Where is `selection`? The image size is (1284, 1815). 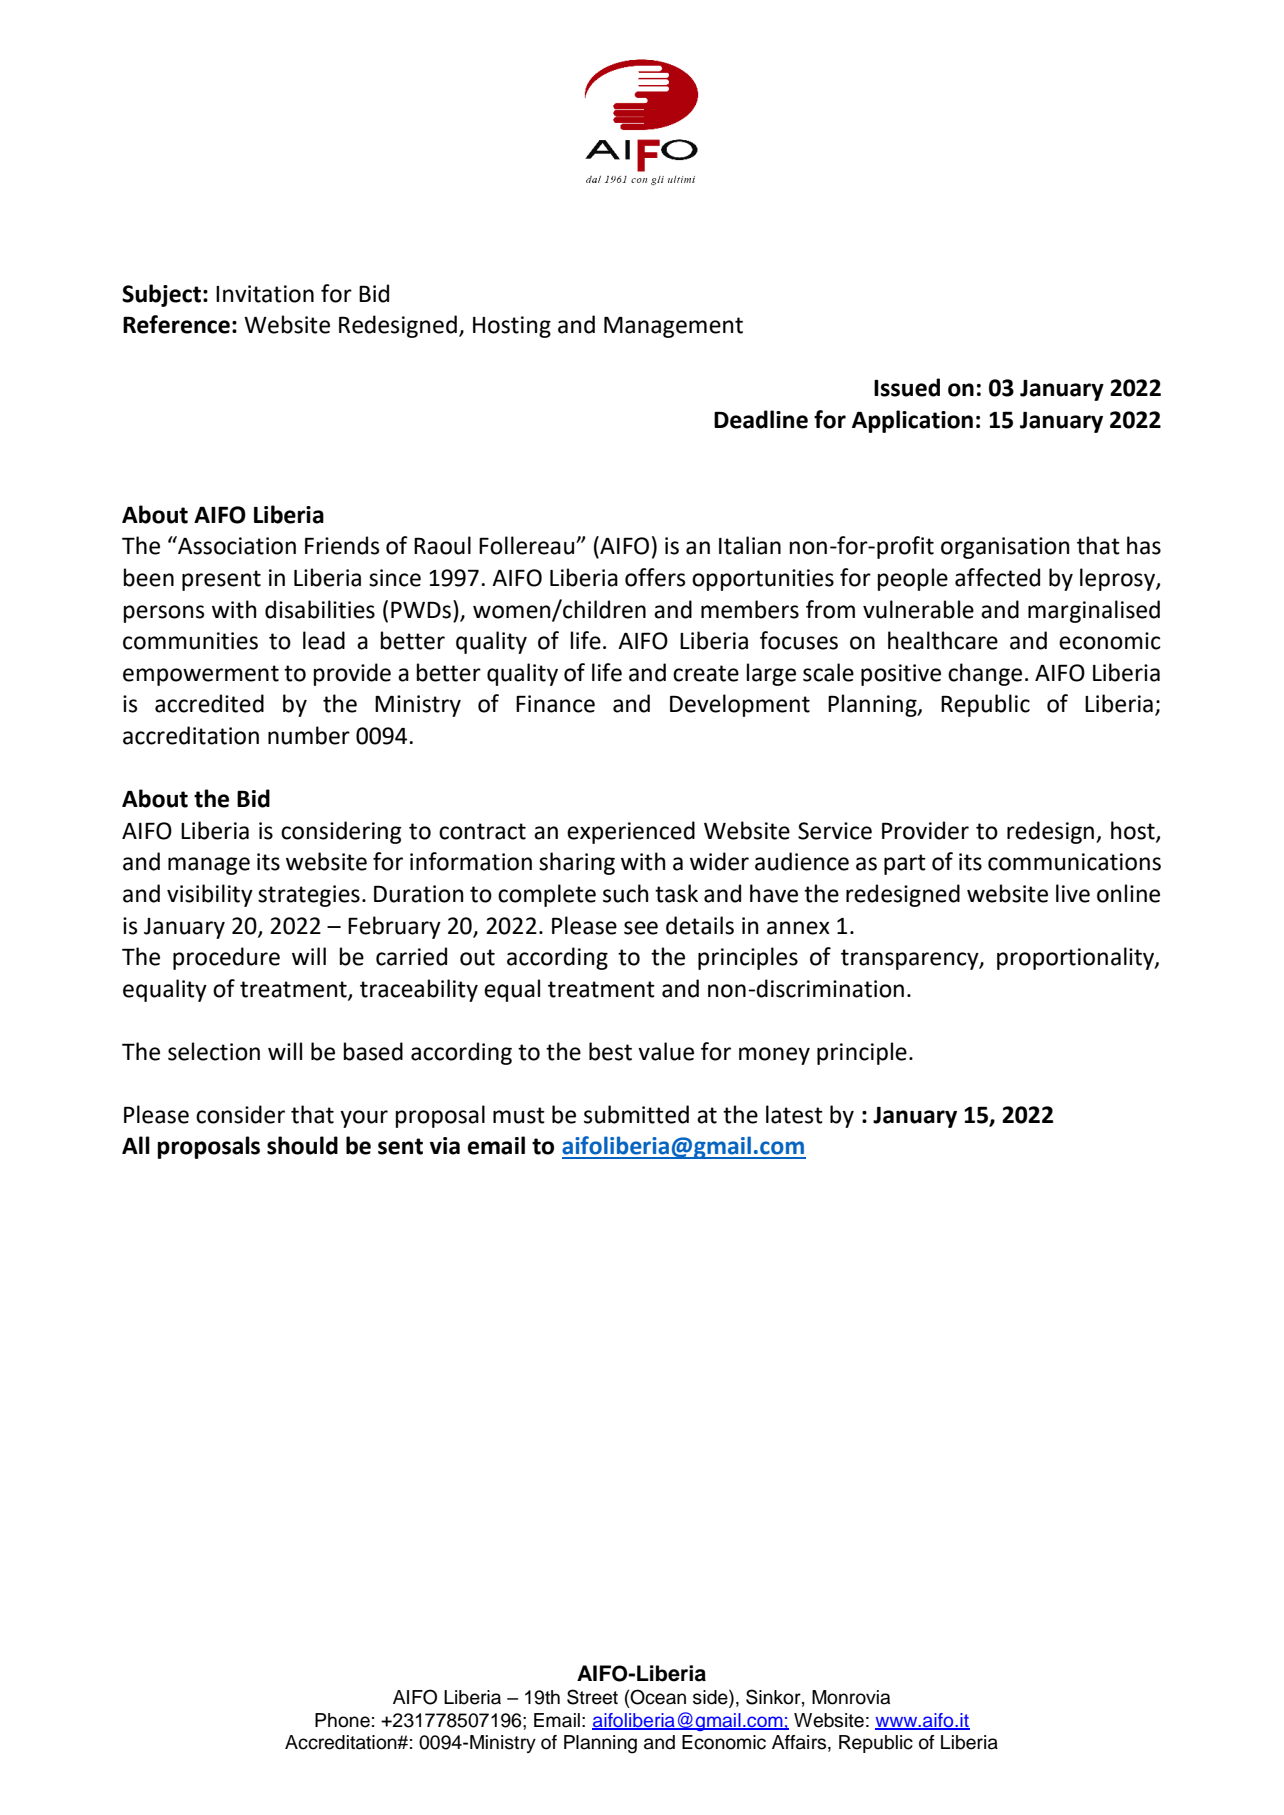
selection is located at coordinates (214, 1051).
